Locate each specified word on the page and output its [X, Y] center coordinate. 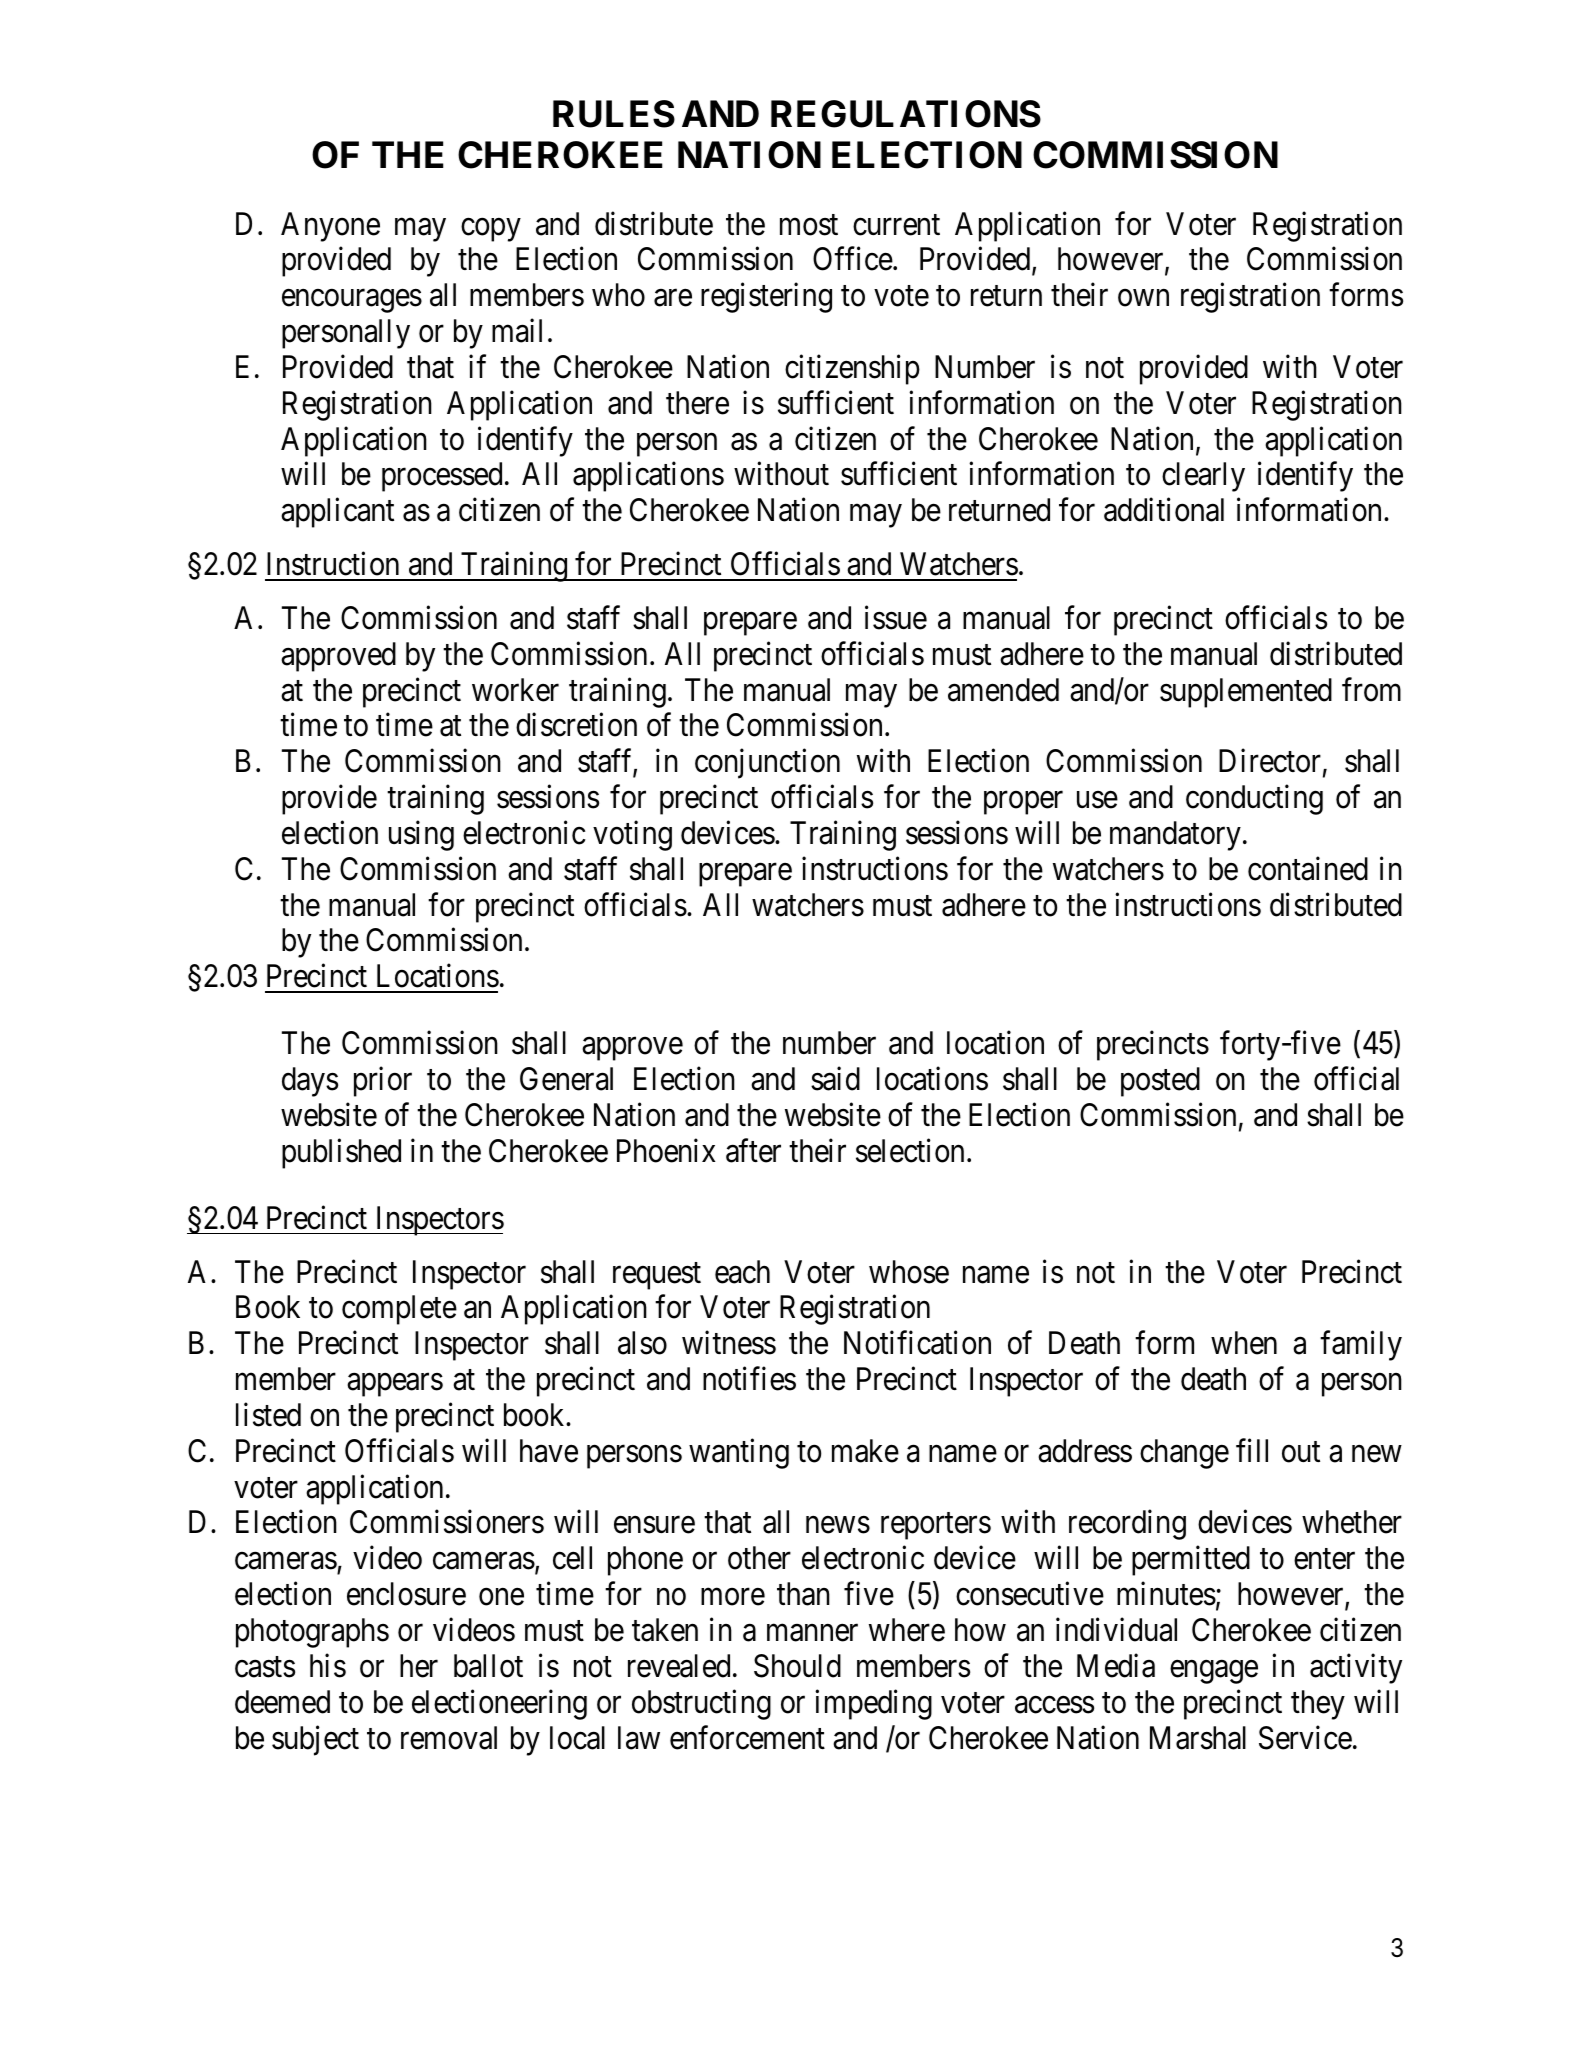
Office [853, 259]
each [742, 1272]
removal [449, 1738]
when [1244, 1343]
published [341, 1154]
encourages [352, 301]
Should [797, 1666]
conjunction [767, 764]
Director [1270, 761]
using [421, 836]
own [1143, 298]
